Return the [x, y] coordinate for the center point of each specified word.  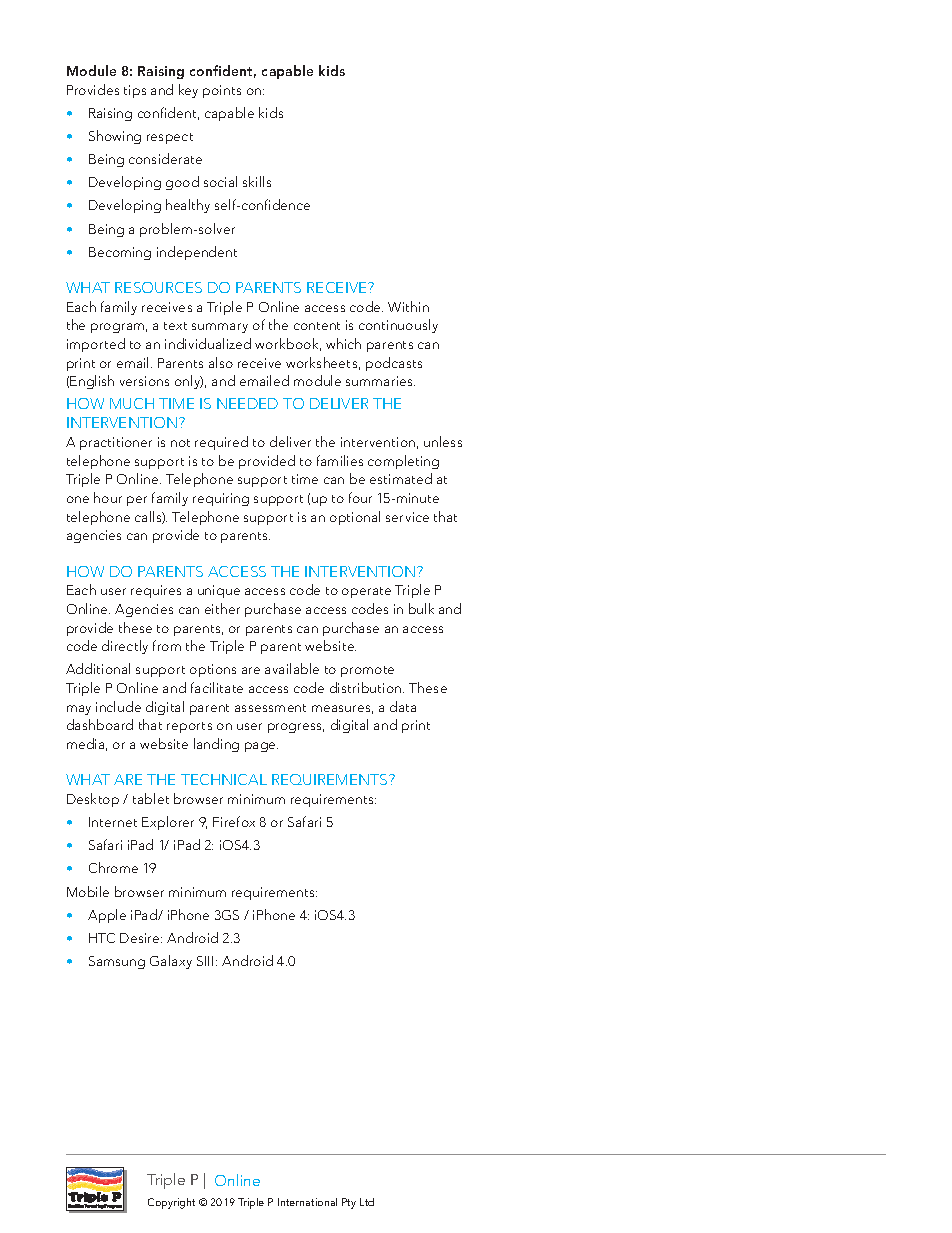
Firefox [234, 821]
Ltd [367, 1202]
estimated [401, 478]
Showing [115, 137]
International [307, 1202]
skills [257, 181]
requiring [221, 499]
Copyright [171, 1203]
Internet [113, 822]
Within [408, 306]
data [403, 706]
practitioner [116, 443]
